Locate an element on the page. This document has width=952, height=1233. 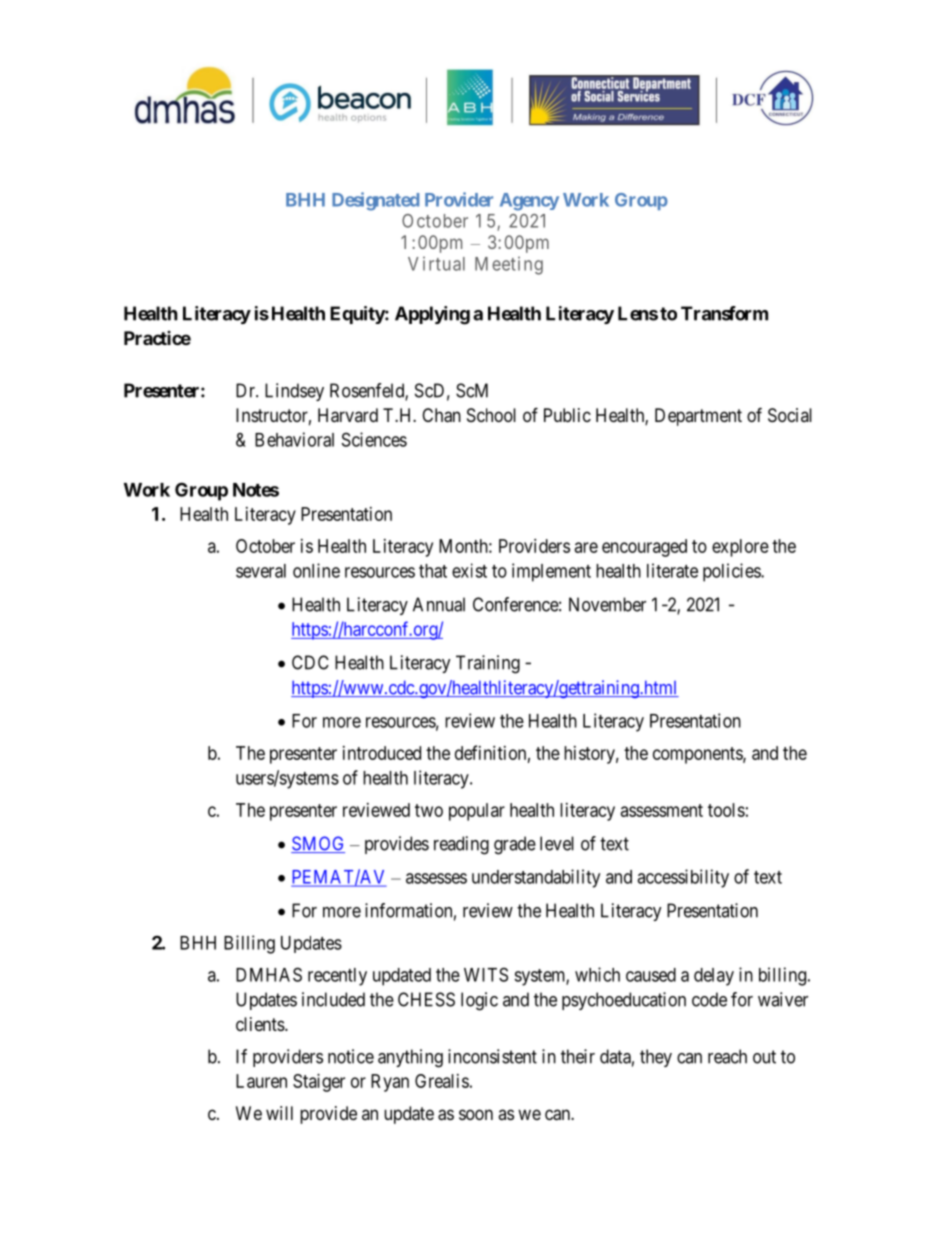
Agency is located at coordinates (529, 202).
